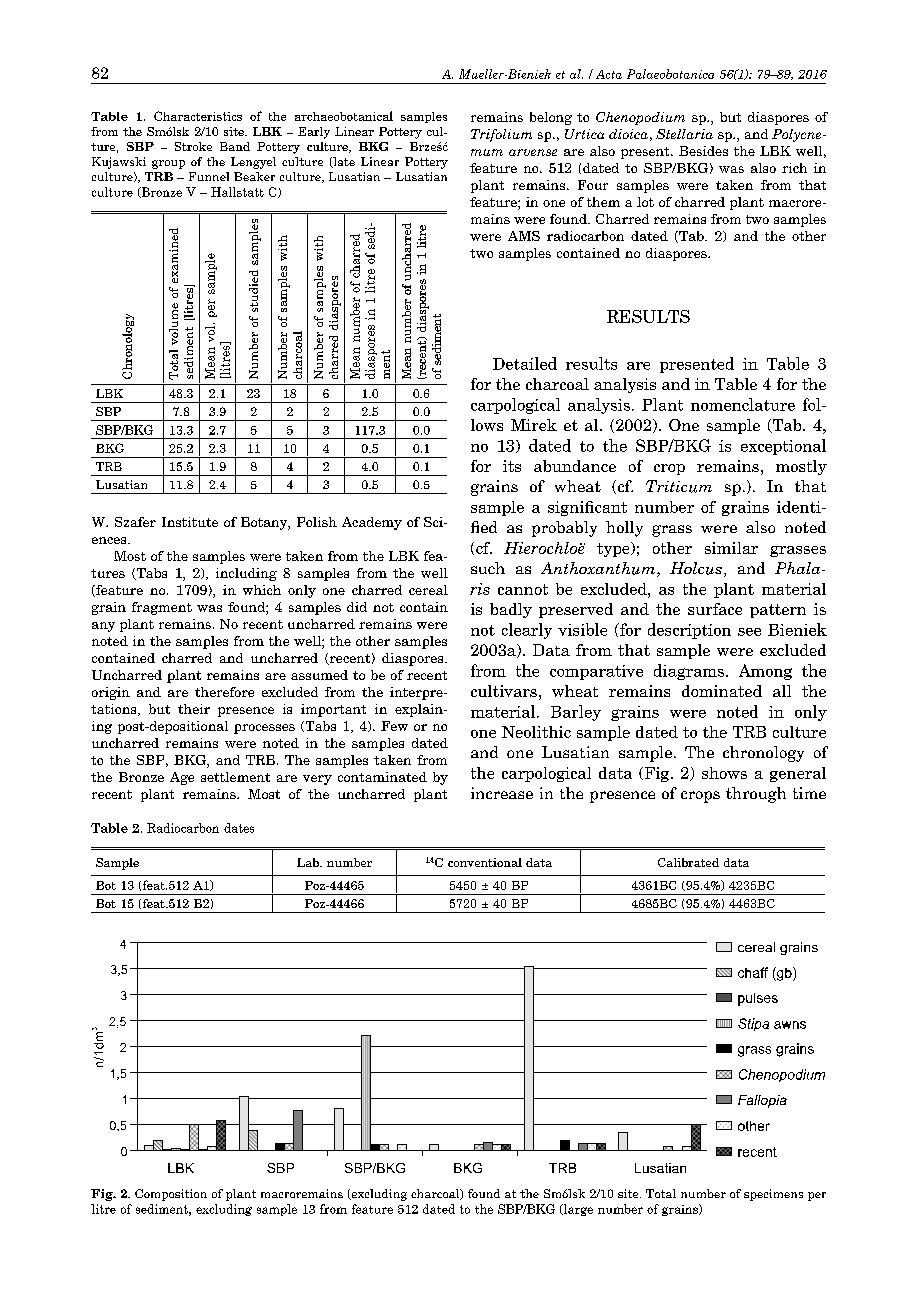 The height and width of the document is (1316, 918). Describe the element at coordinates (182, 778) in the document. I see `Age` at that location.
